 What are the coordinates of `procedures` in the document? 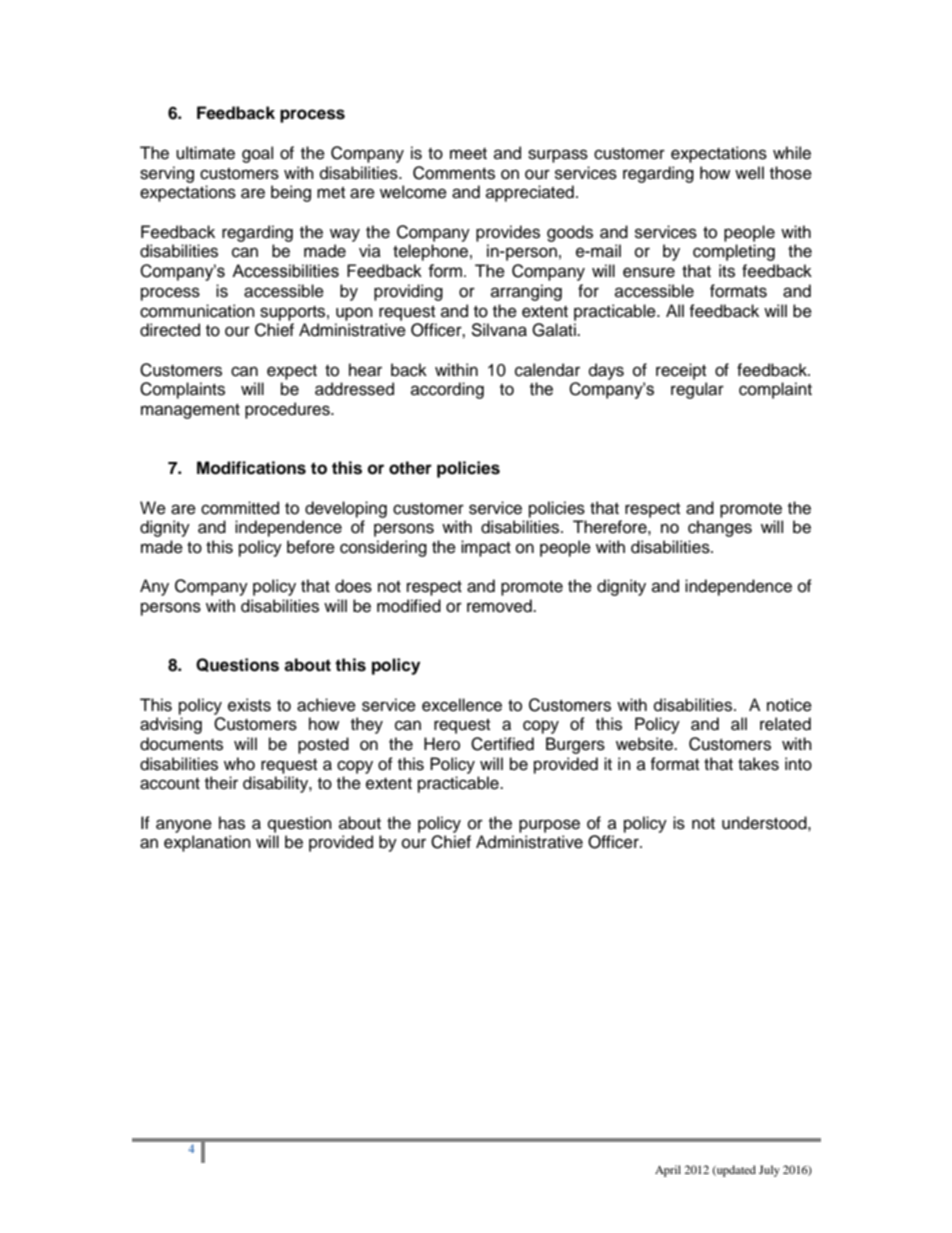 It's located at (288, 410).
